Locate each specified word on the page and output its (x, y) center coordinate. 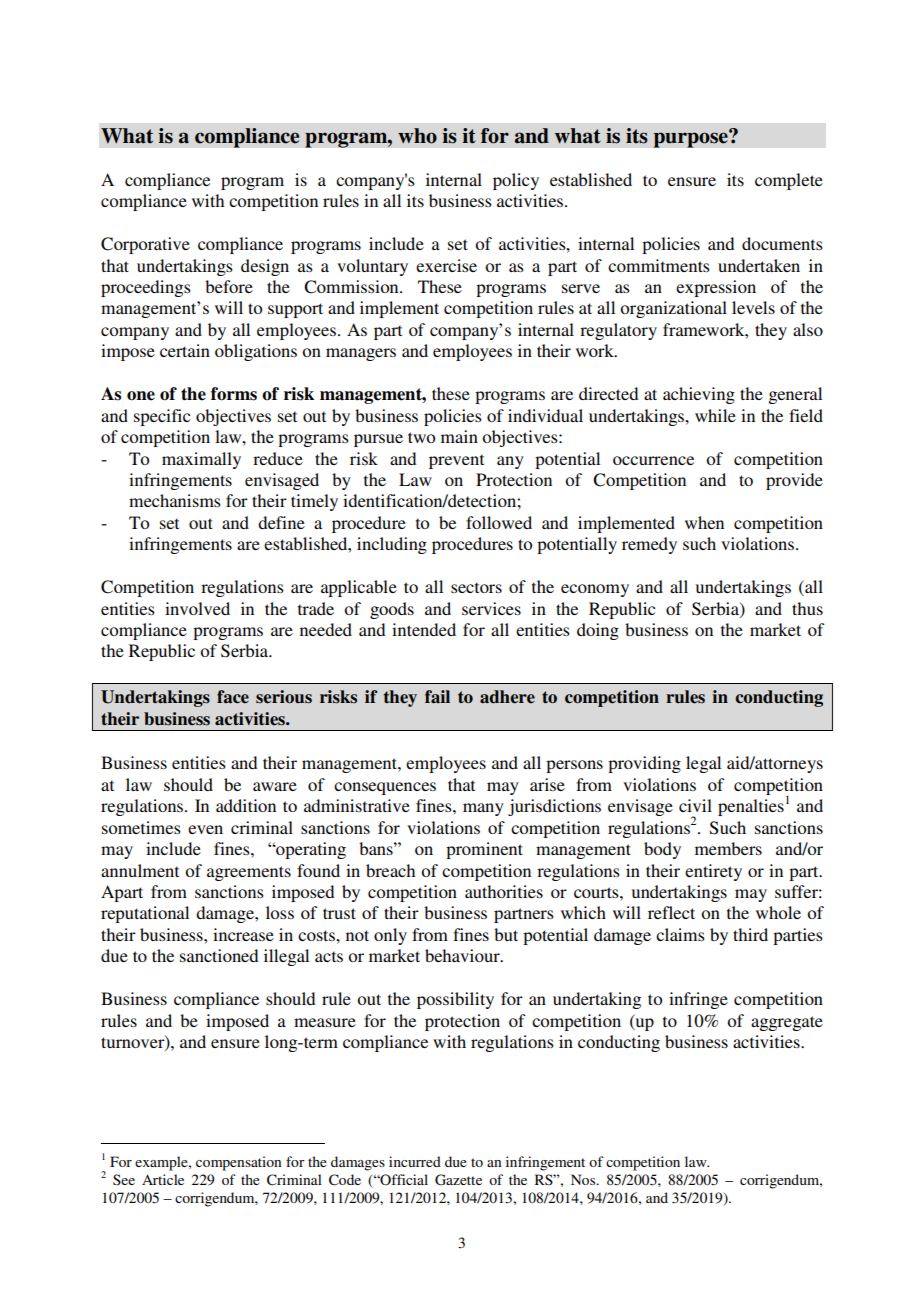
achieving (699, 395)
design (265, 267)
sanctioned (219, 955)
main (459, 436)
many (483, 809)
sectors (476, 587)
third (750, 934)
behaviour (463, 955)
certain (185, 350)
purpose (691, 139)
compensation (238, 1163)
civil (695, 805)
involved (197, 608)
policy (516, 181)
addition (246, 805)
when (704, 522)
